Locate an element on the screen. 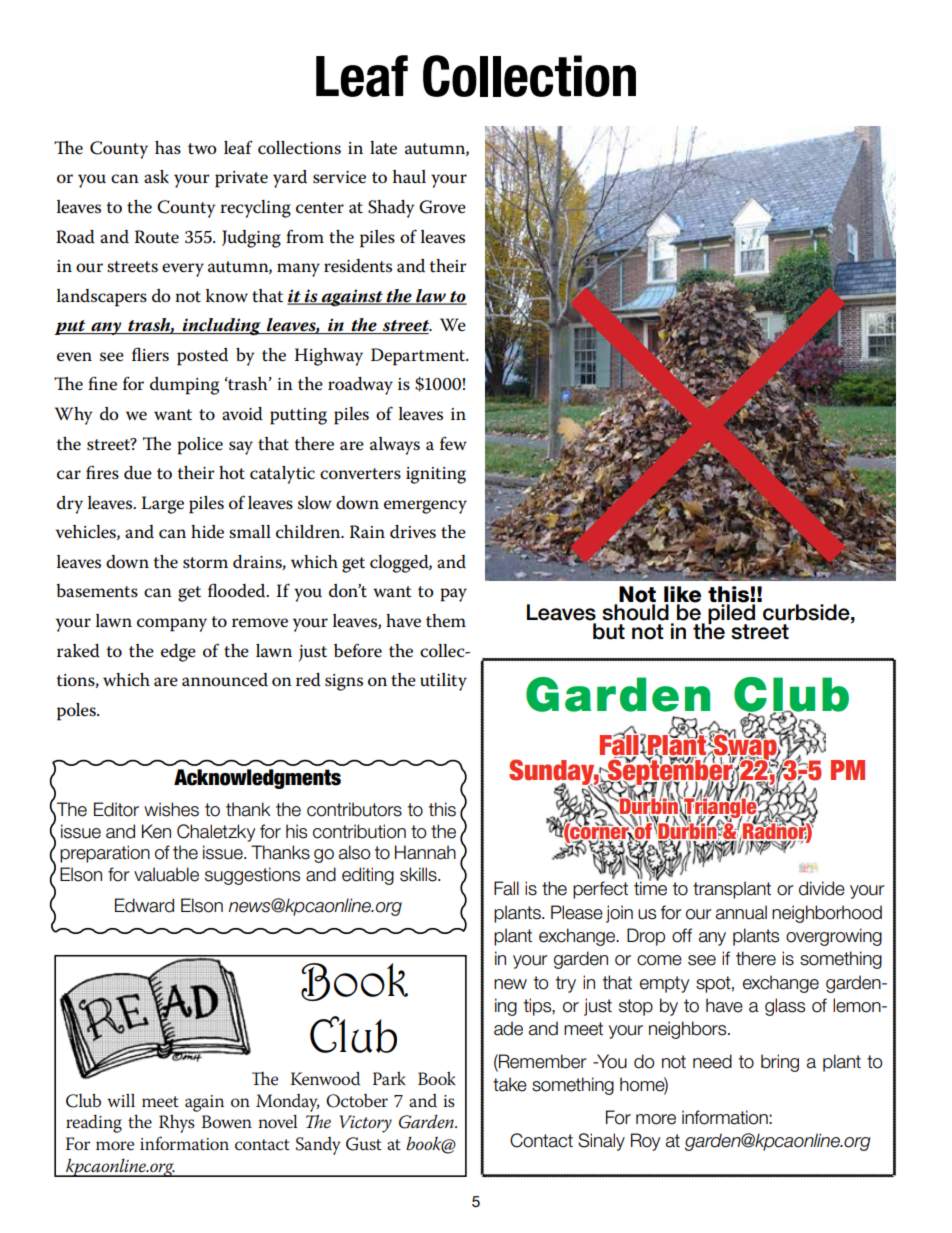 This screenshot has height=1233, width=952. skills is located at coordinates (419, 874).
